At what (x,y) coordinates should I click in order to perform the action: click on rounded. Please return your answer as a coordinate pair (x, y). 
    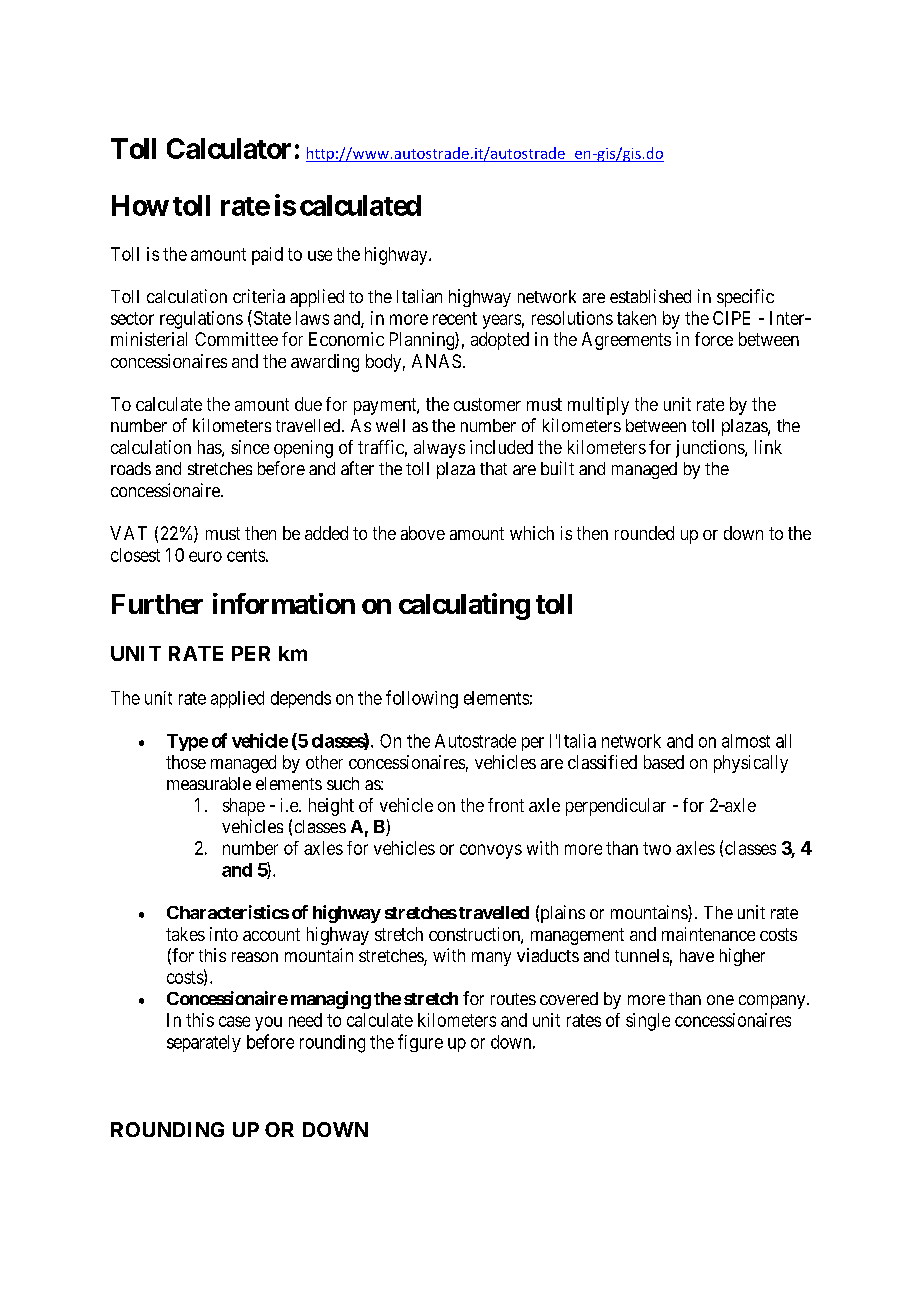
    Looking at the image, I should click on (644, 533).
